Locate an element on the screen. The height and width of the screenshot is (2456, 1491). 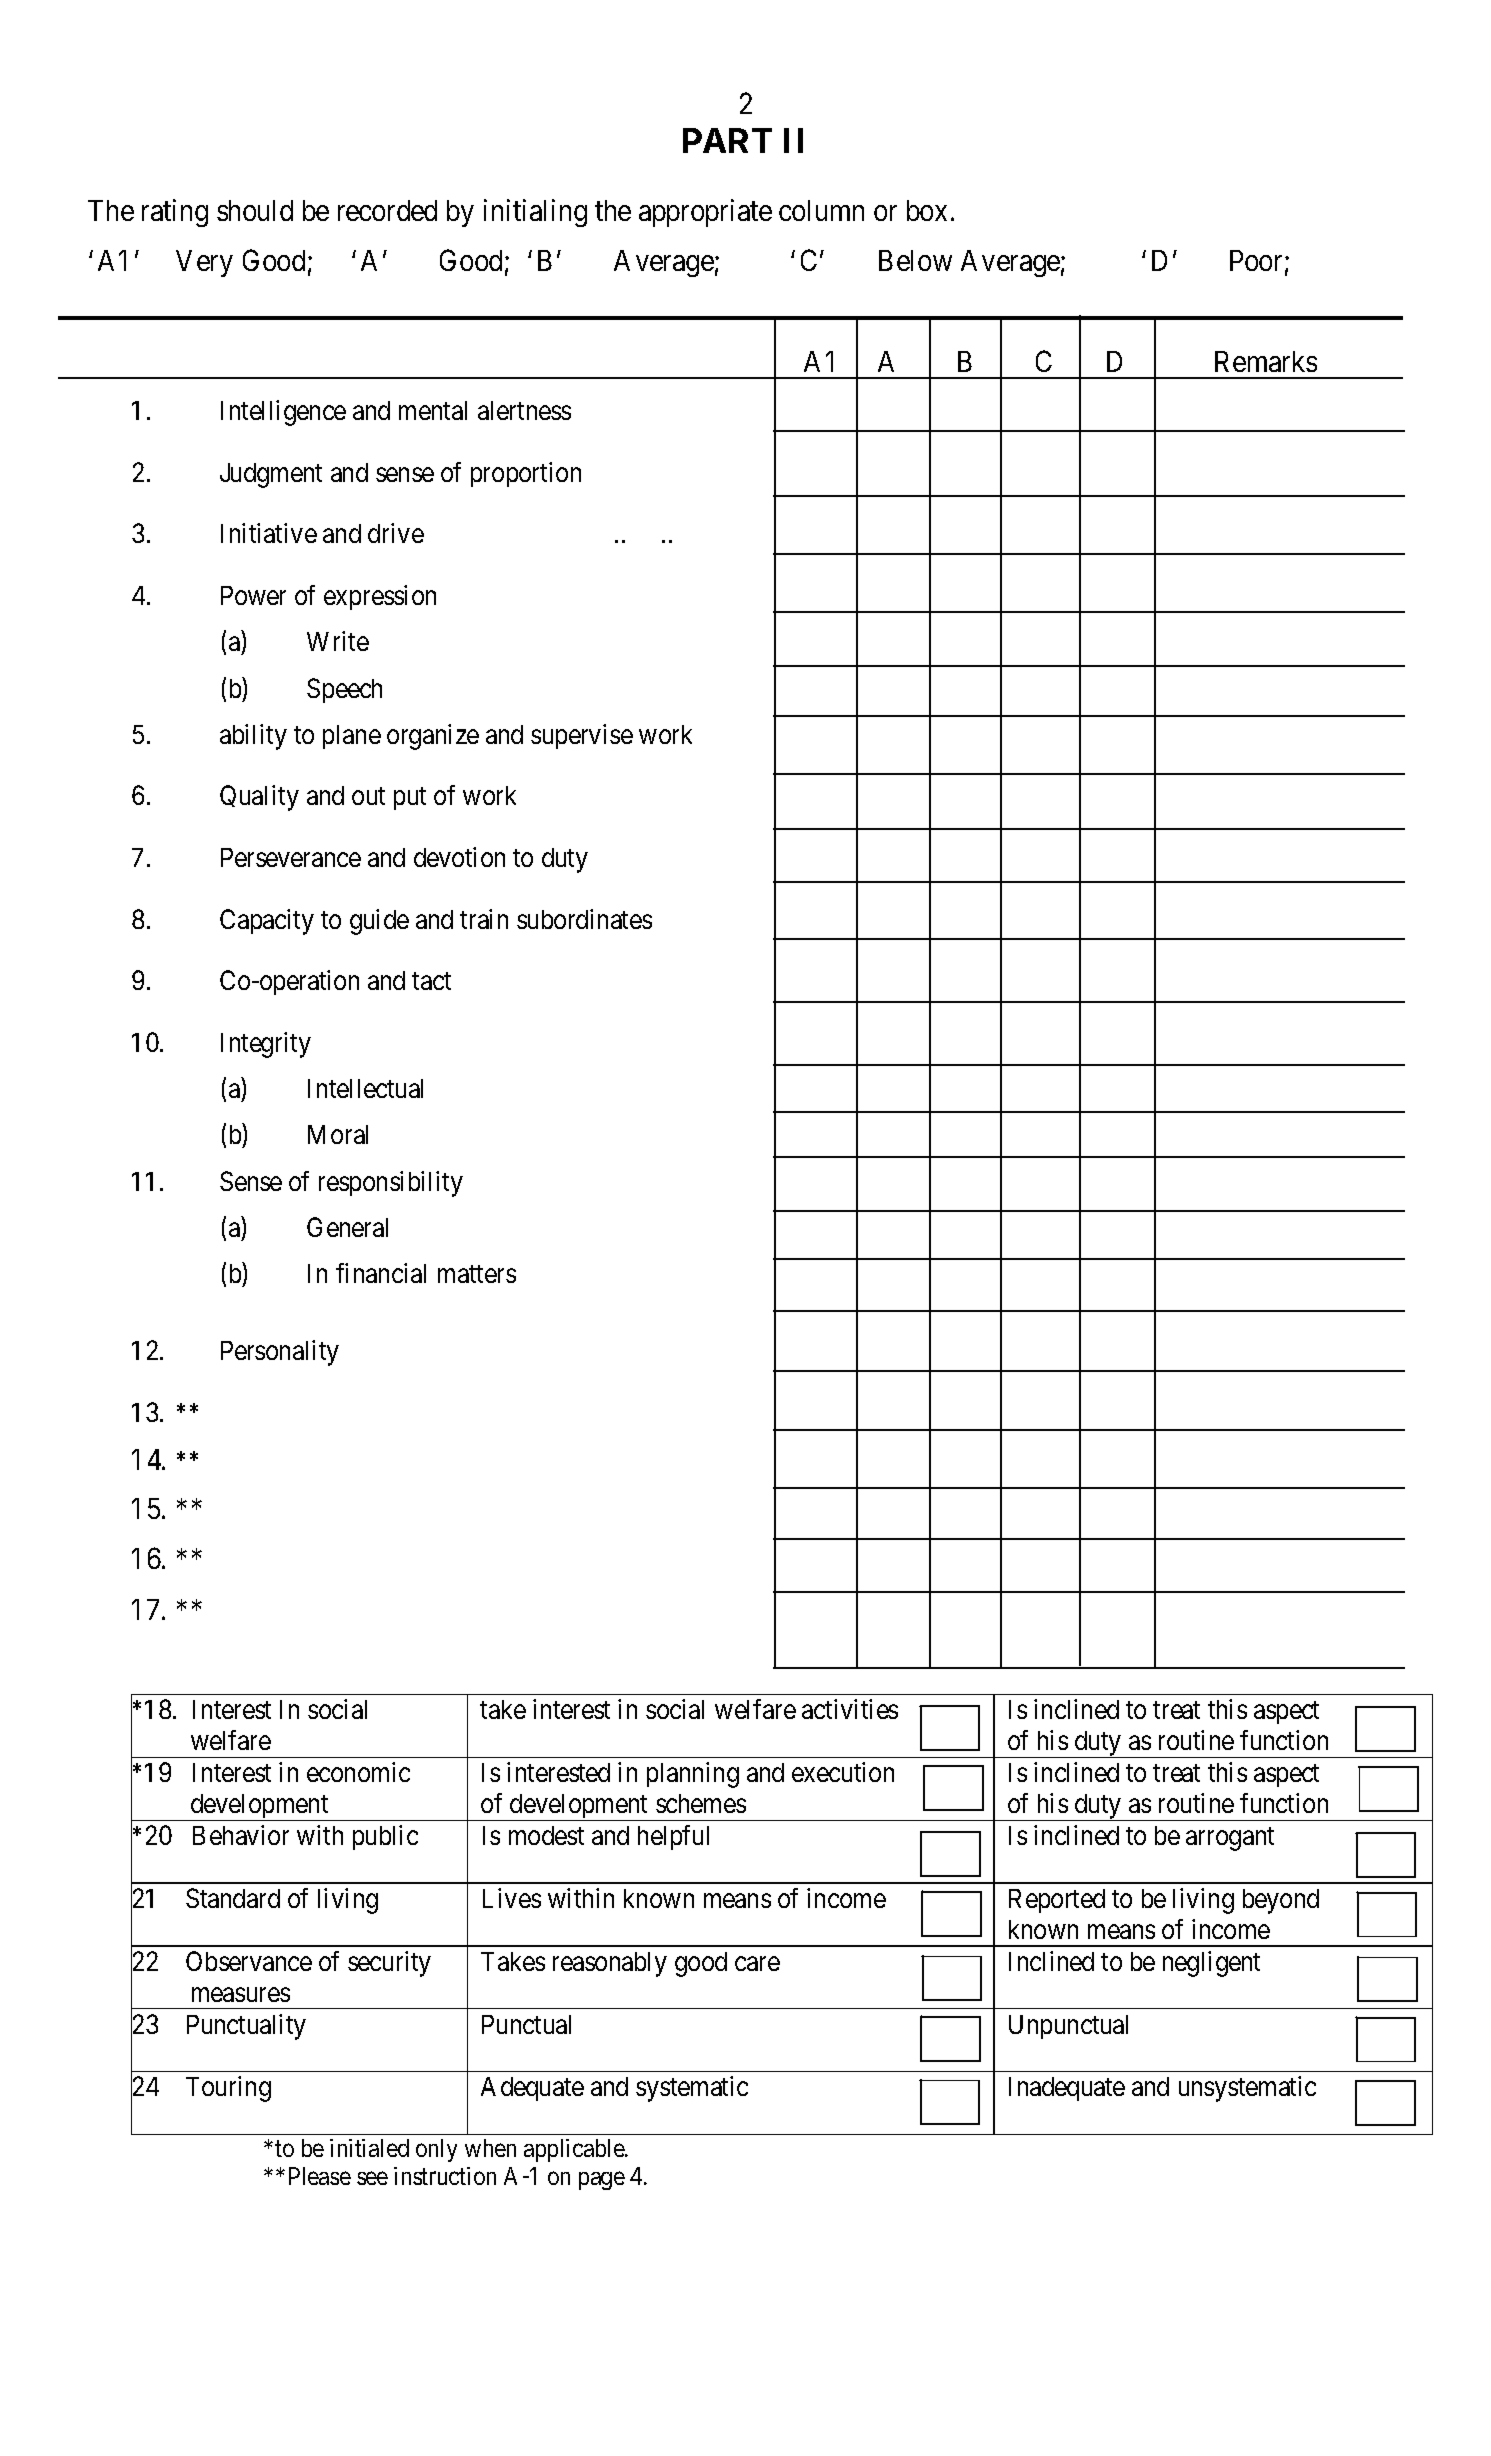
appropriate is located at coordinates (705, 213).
